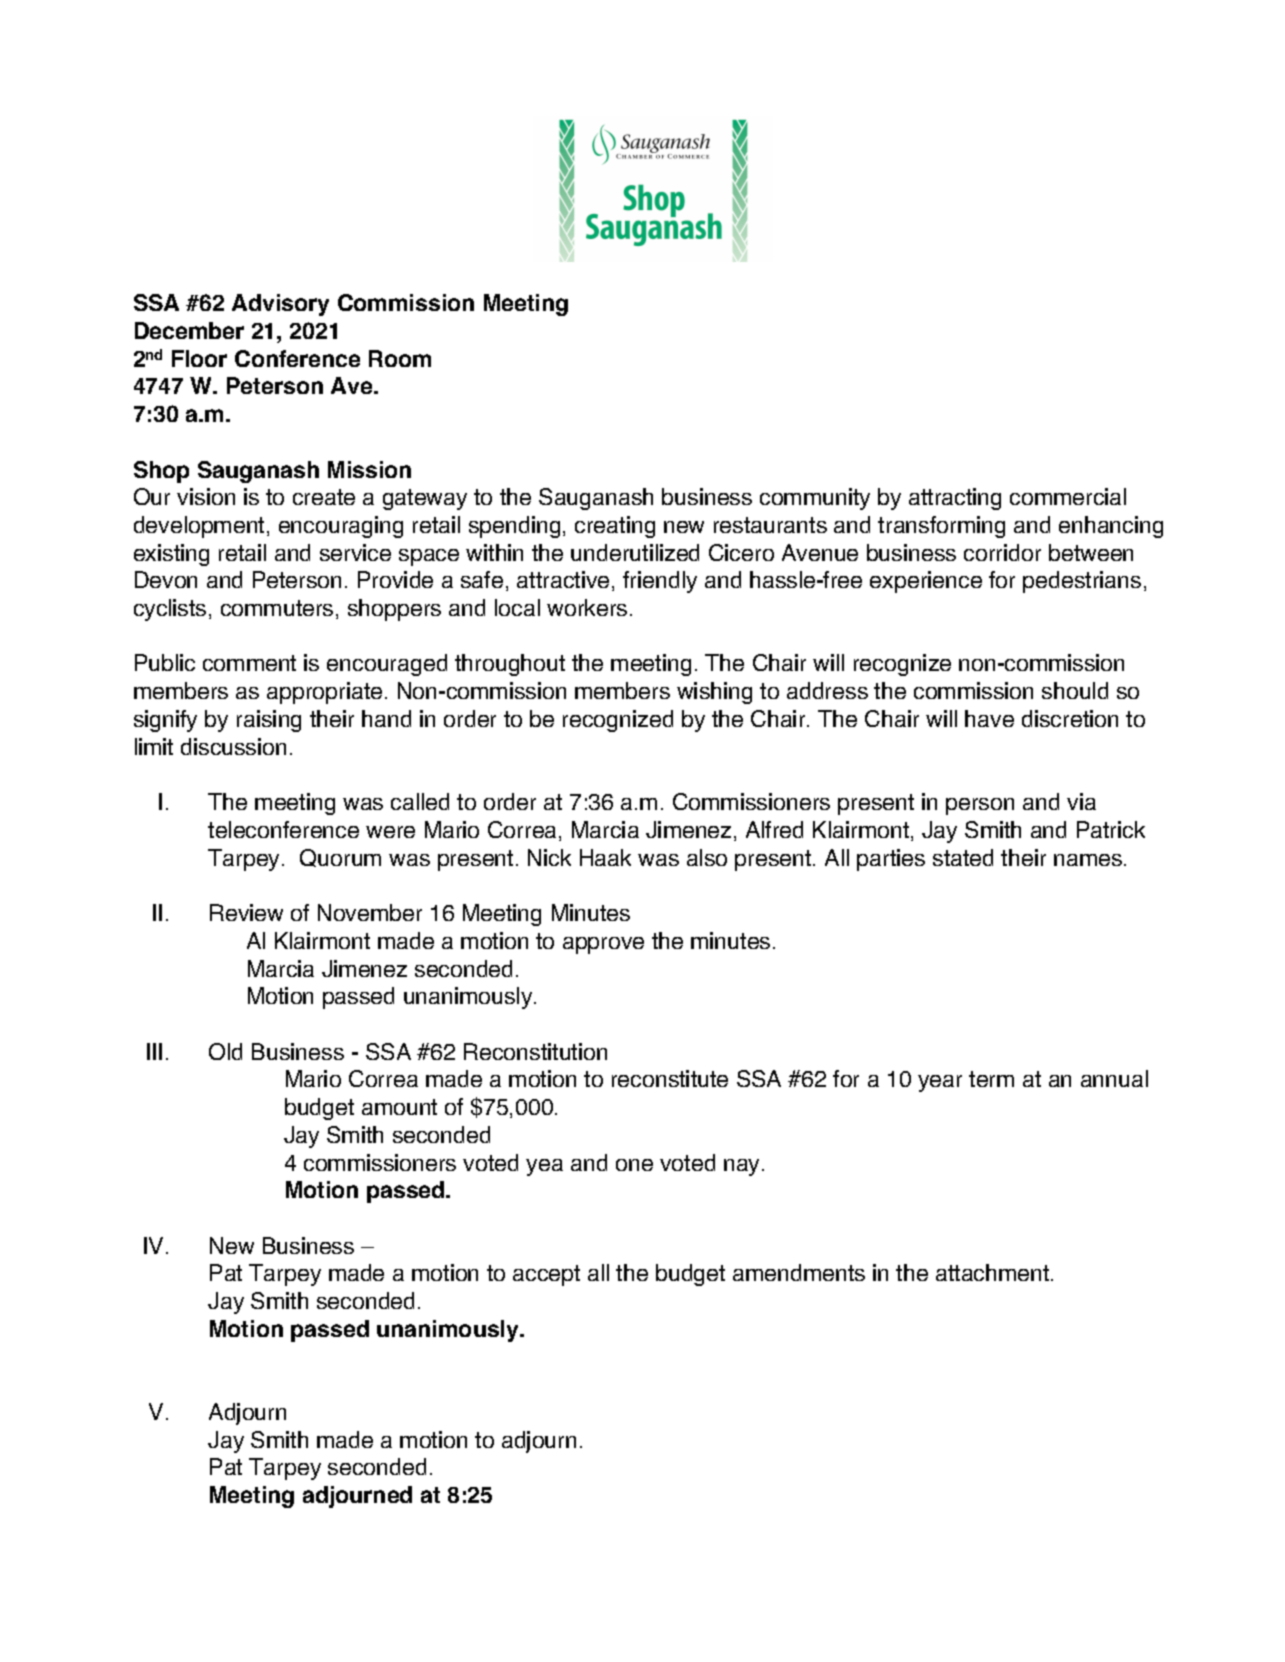 This screenshot has width=1285, height=1662. Describe the element at coordinates (280, 305) in the screenshot. I see `Advisory` at that location.
